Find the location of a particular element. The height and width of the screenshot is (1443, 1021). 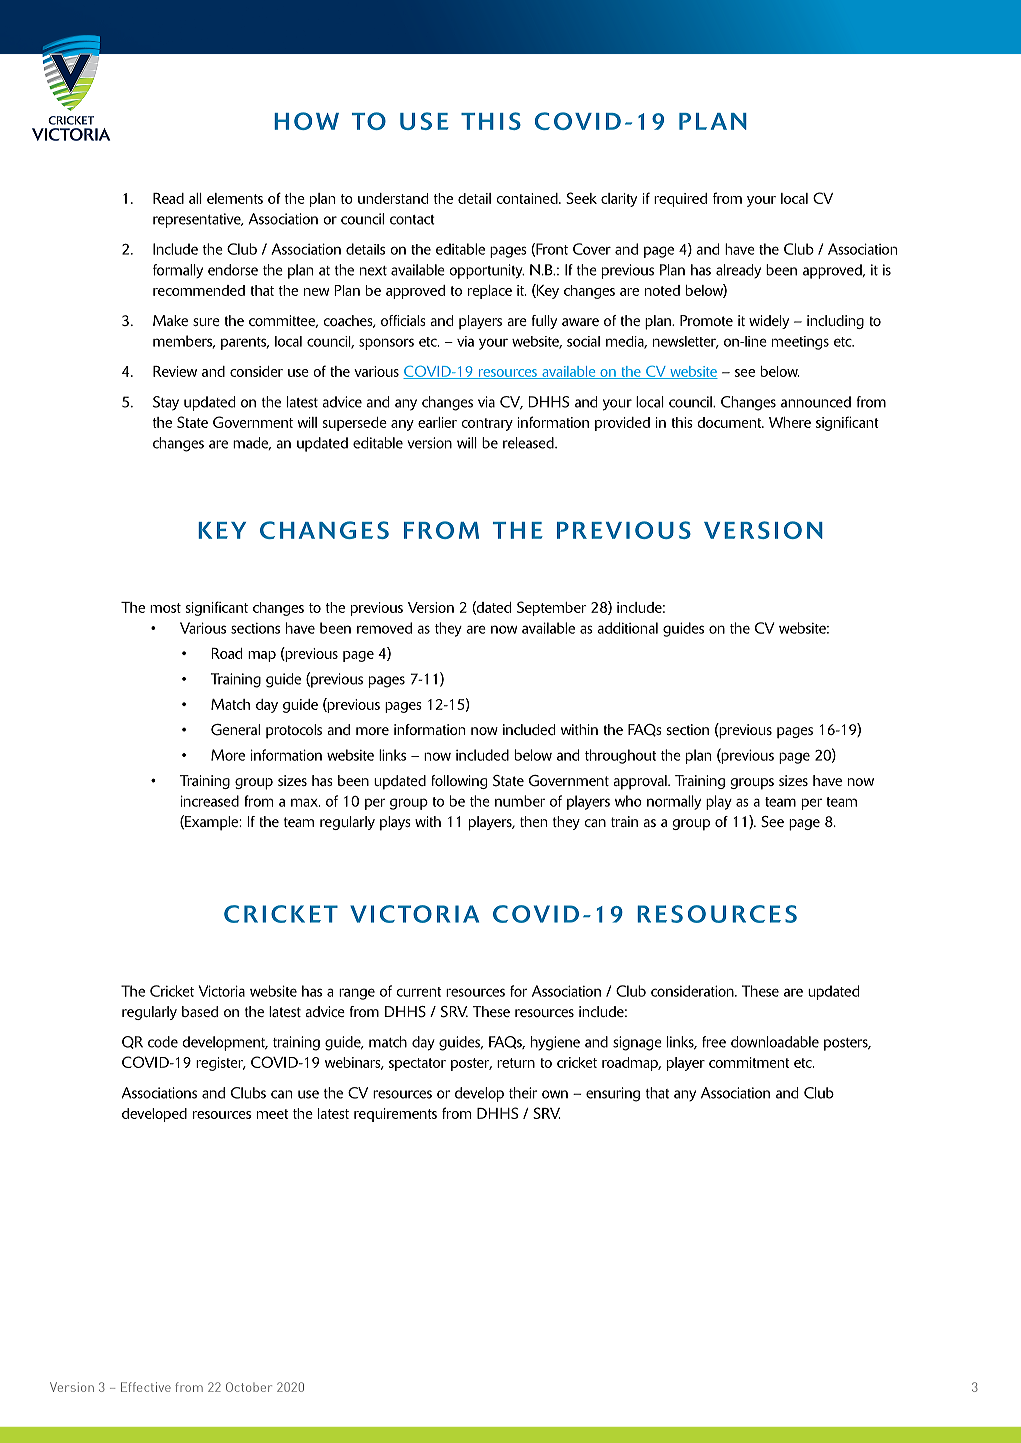

commitment is located at coordinates (749, 1062).
